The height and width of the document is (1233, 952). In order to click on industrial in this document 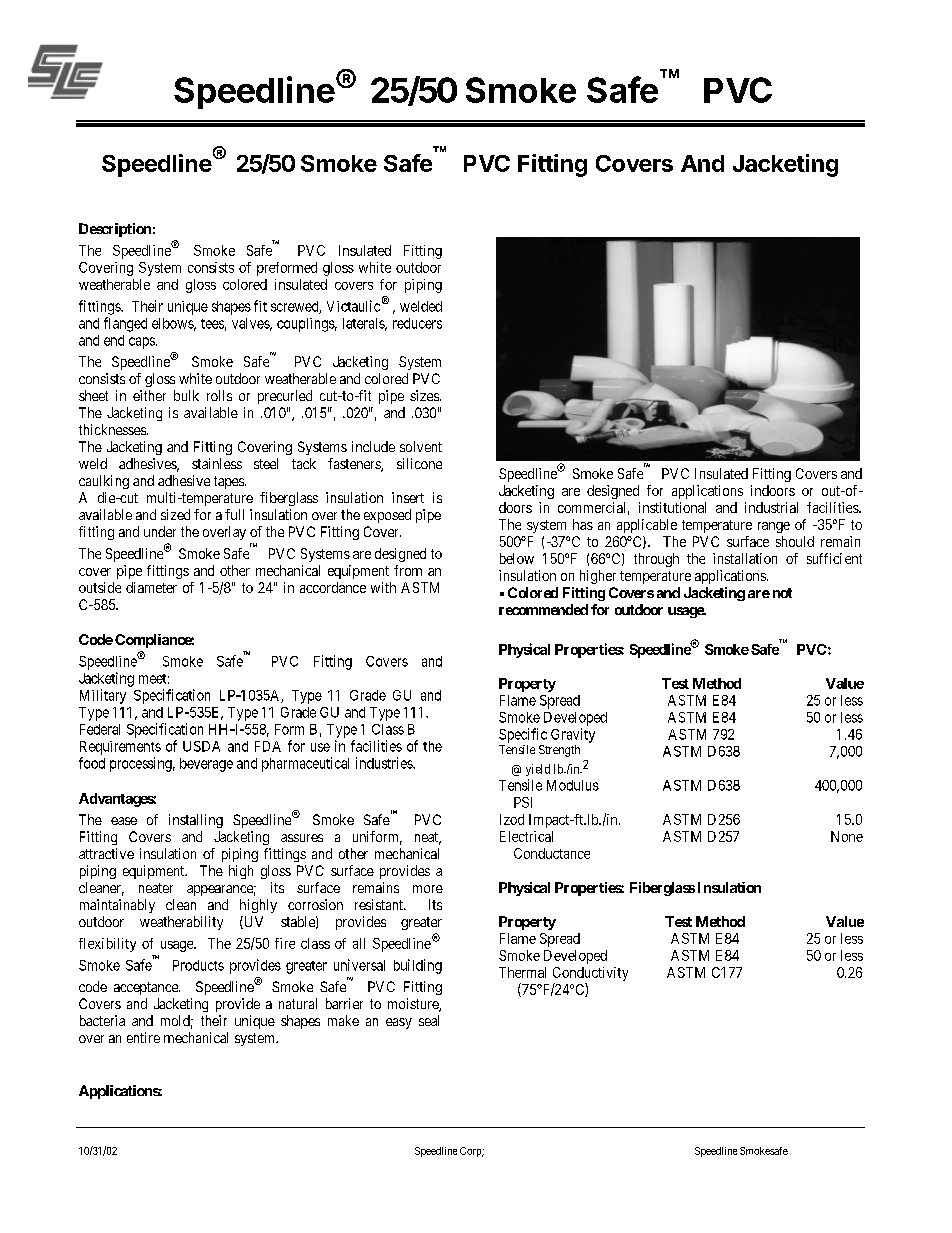, I will do `click(771, 507)`.
